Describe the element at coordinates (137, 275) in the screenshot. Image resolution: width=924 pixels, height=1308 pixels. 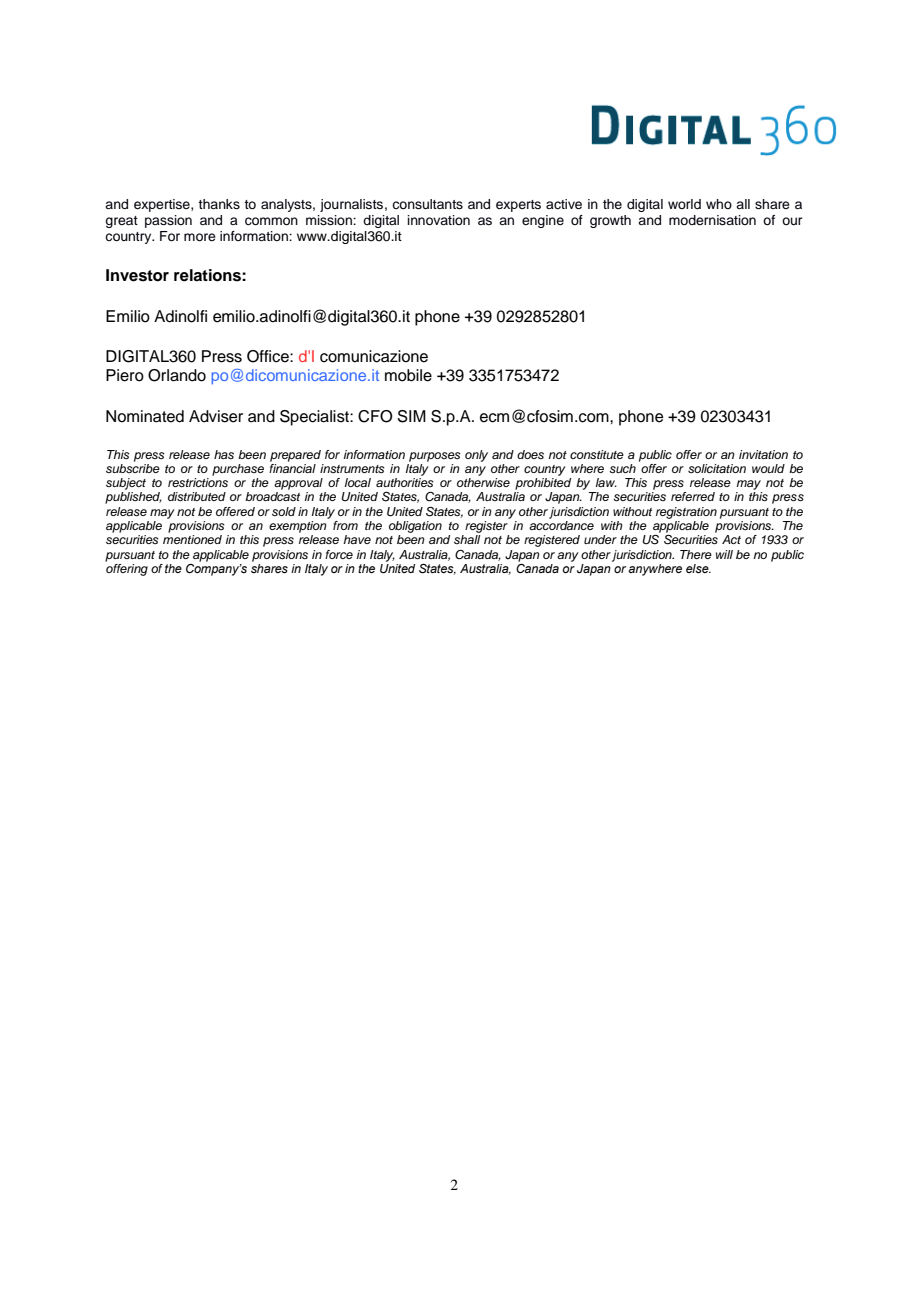
I see `Investor` at that location.
